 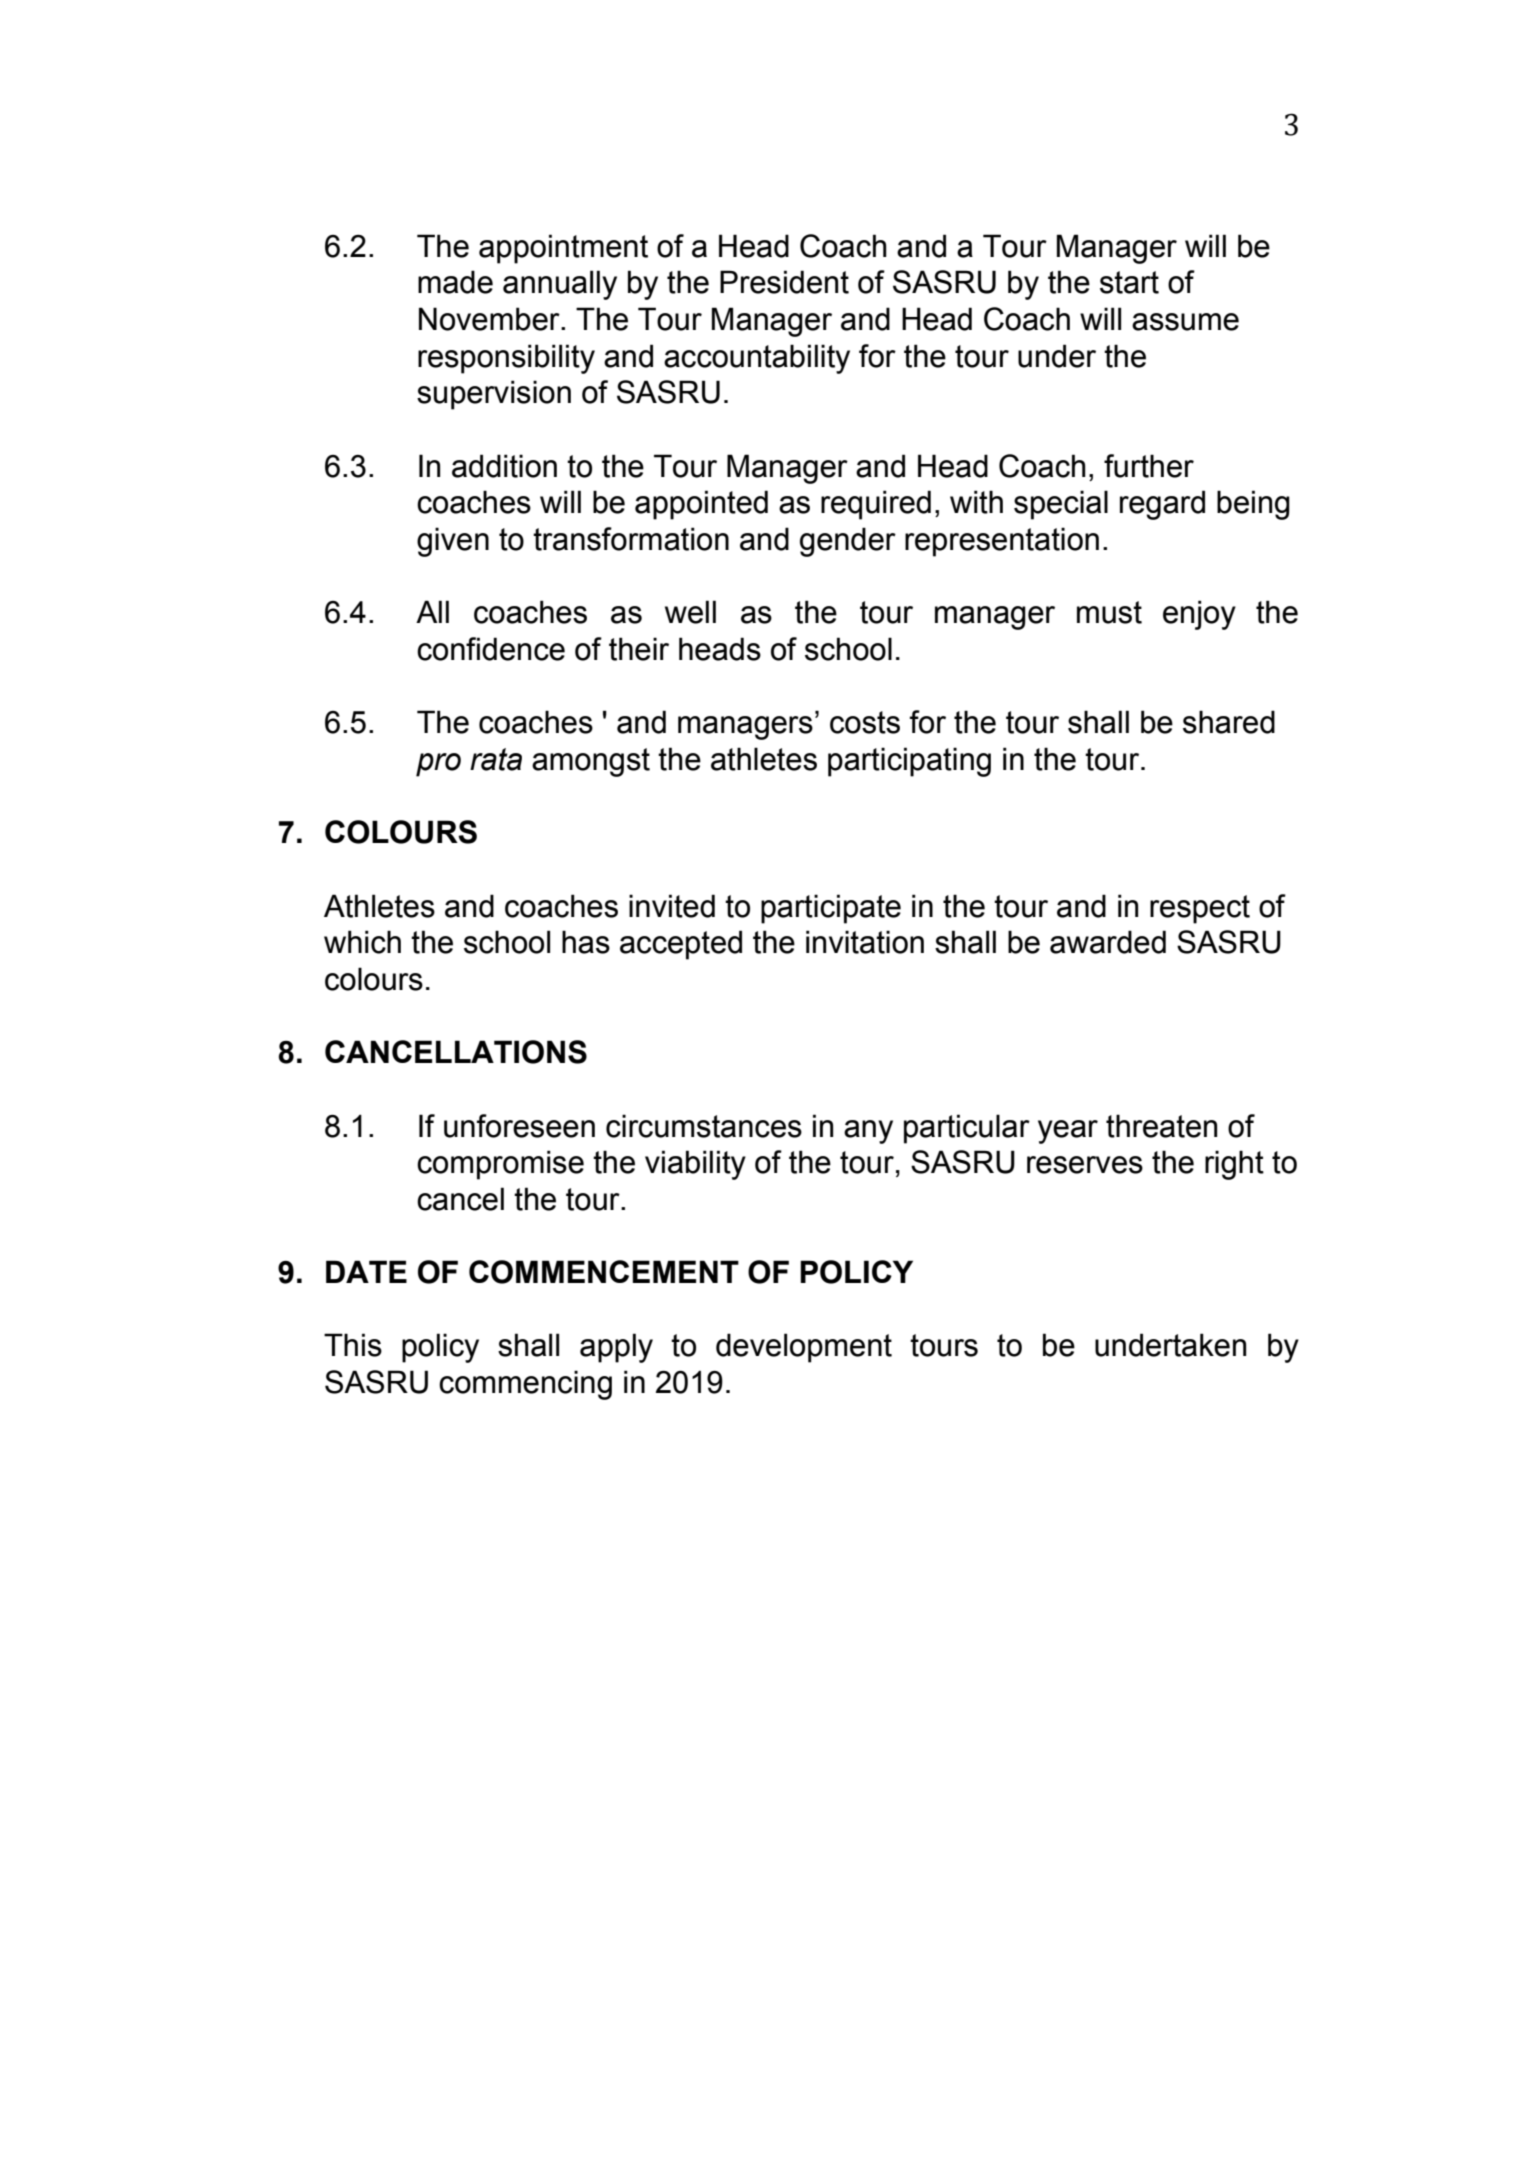 I want to click on participating, so click(x=909, y=762).
